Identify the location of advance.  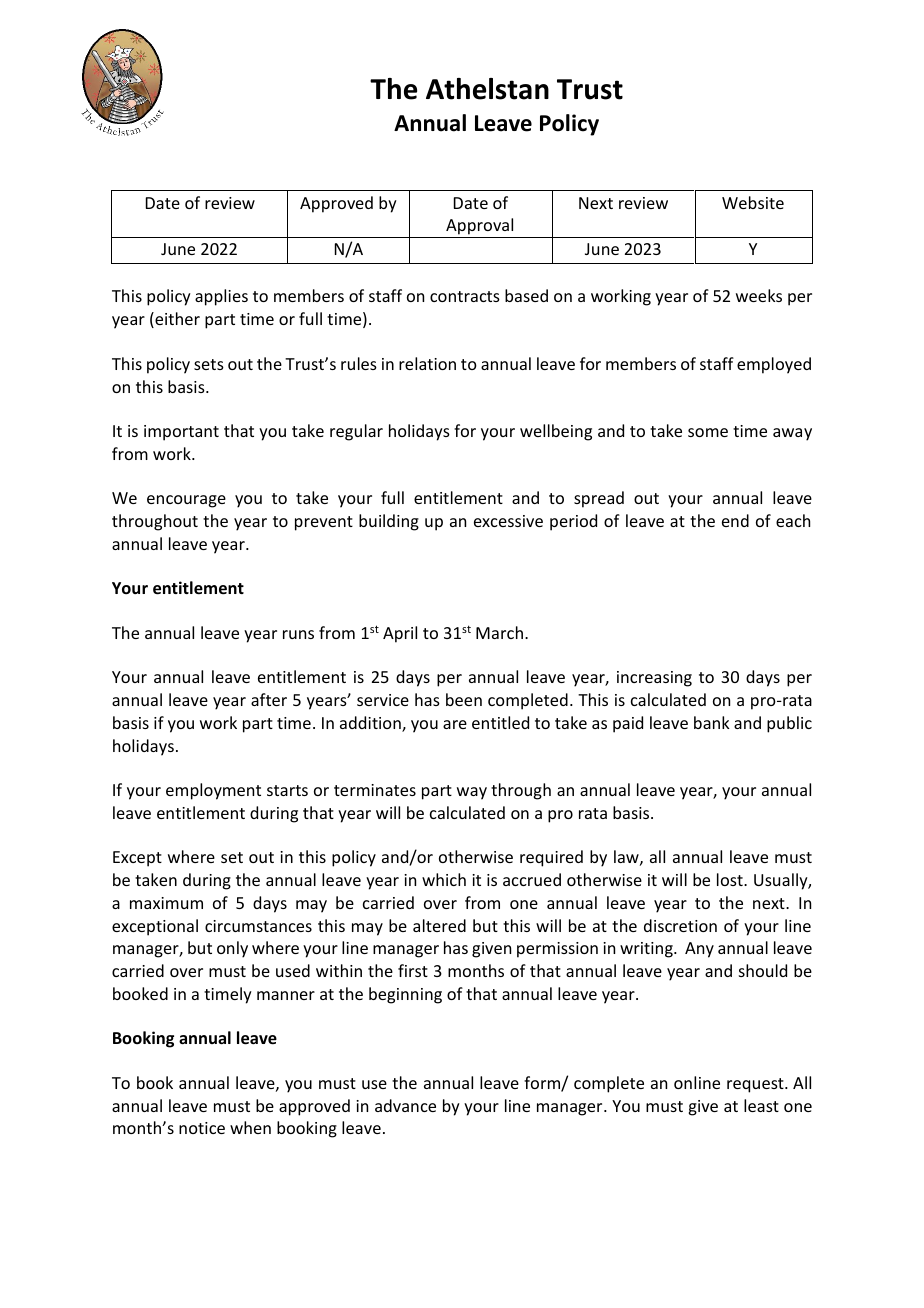
(405, 1105).
